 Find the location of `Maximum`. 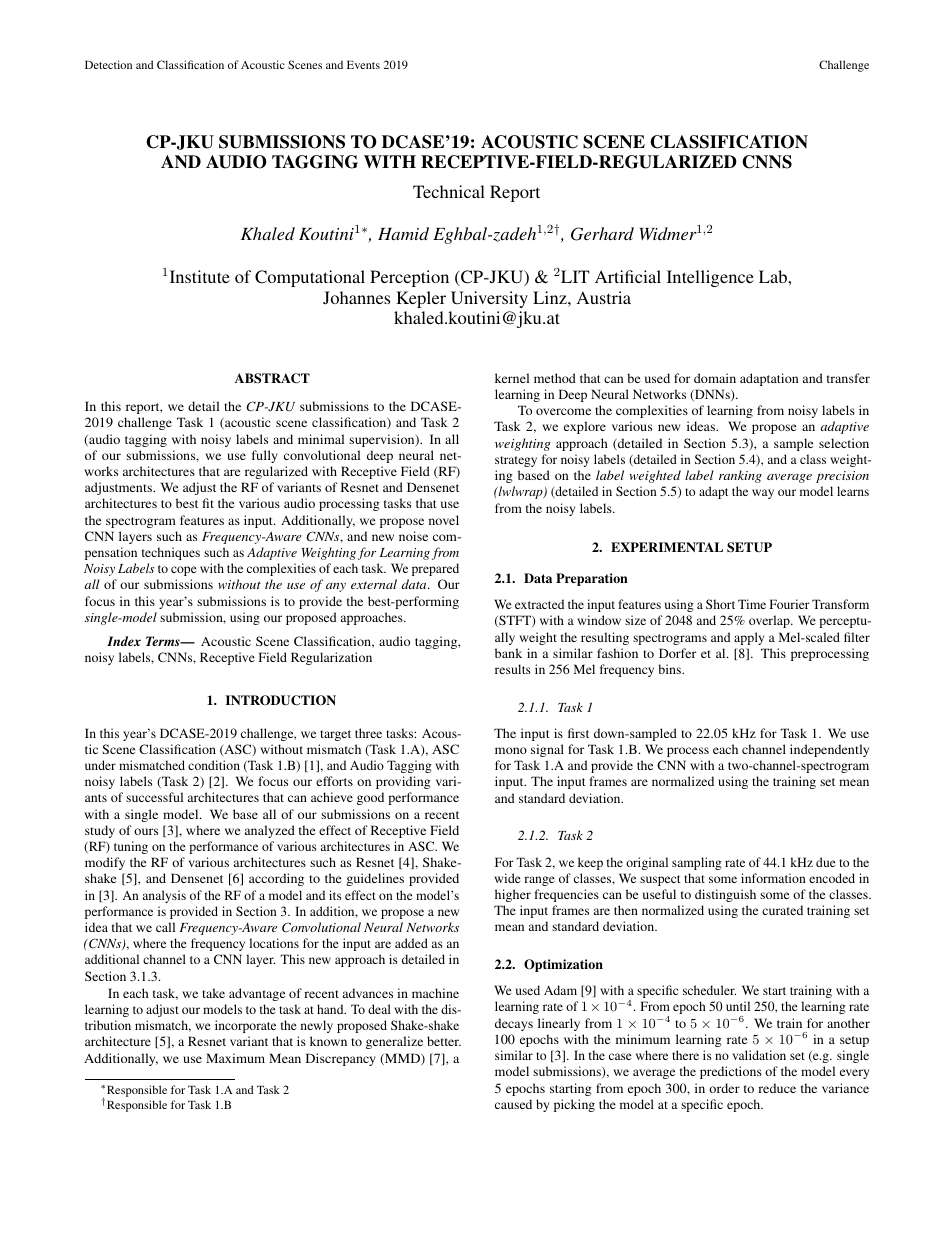

Maximum is located at coordinates (235, 1058).
